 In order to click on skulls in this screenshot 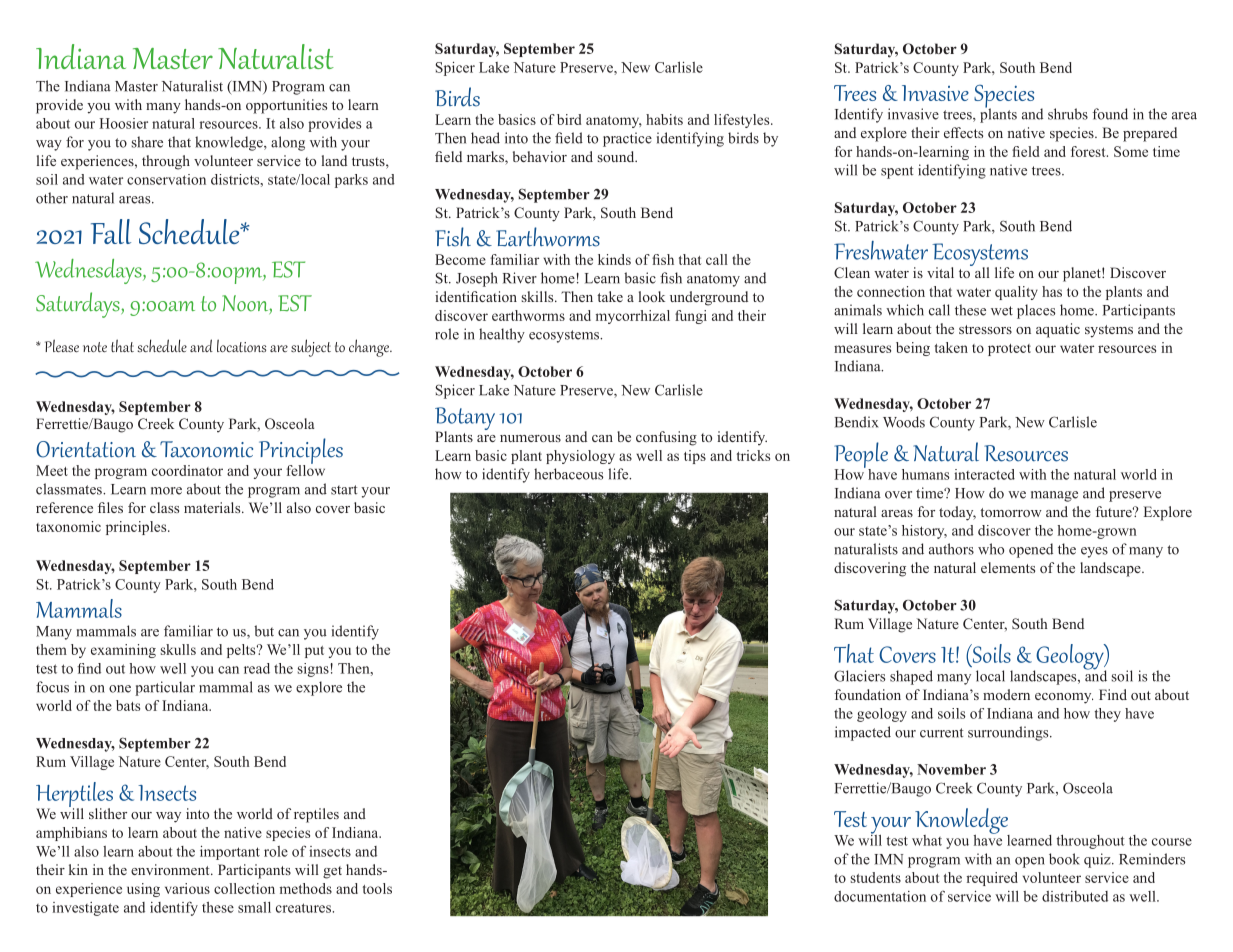, I will do `click(178, 649)`.
